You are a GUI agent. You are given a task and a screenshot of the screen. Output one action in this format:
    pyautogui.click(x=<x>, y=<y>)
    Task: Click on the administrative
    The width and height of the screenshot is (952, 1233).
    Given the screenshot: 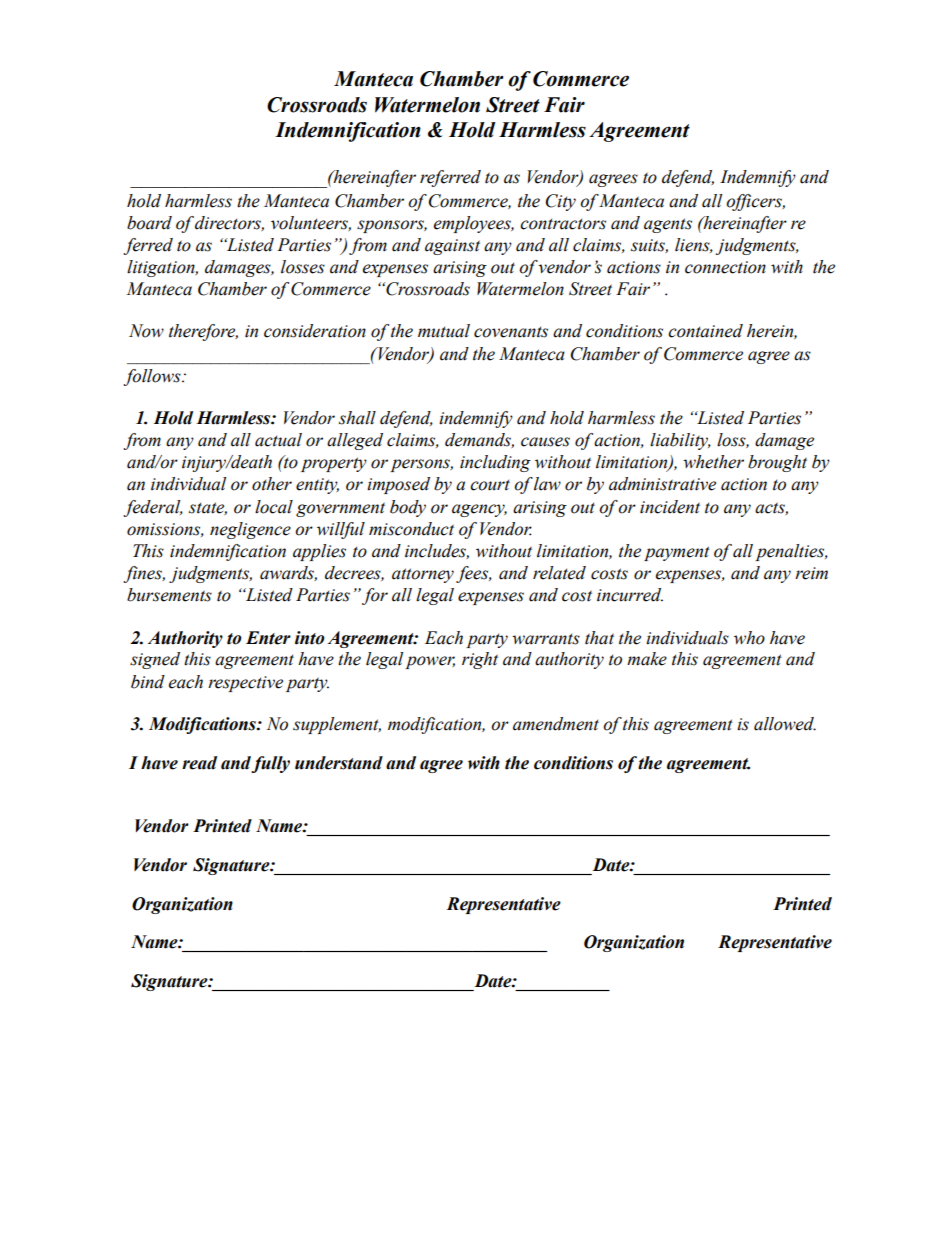 What is the action you would take?
    pyautogui.click(x=662, y=484)
